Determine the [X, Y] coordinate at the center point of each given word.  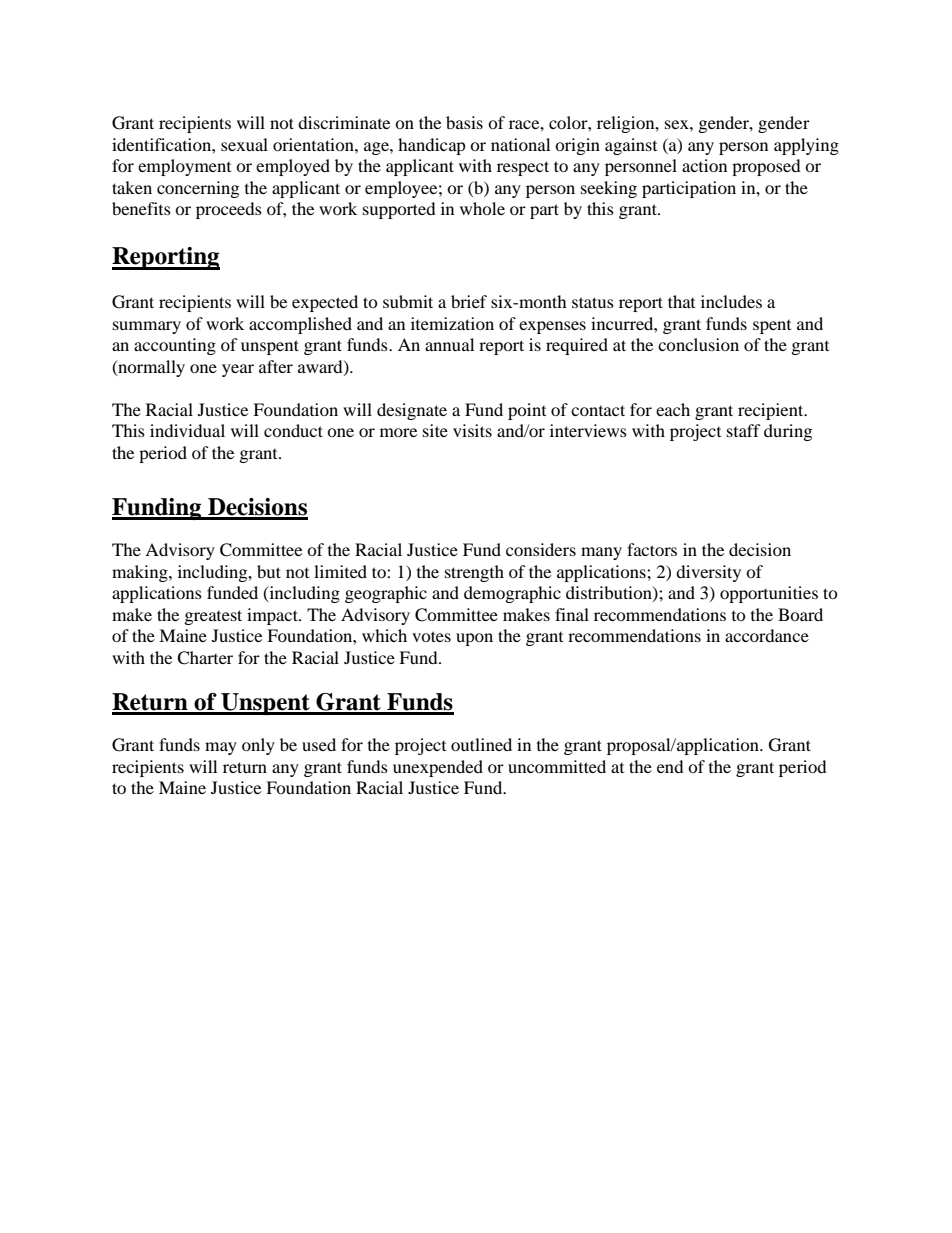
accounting [175, 346]
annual [449, 344]
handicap [432, 146]
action [704, 165]
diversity [708, 573]
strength [474, 573]
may [221, 748]
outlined [481, 744]
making [141, 573]
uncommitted [557, 766]
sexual [244, 144]
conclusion [698, 344]
